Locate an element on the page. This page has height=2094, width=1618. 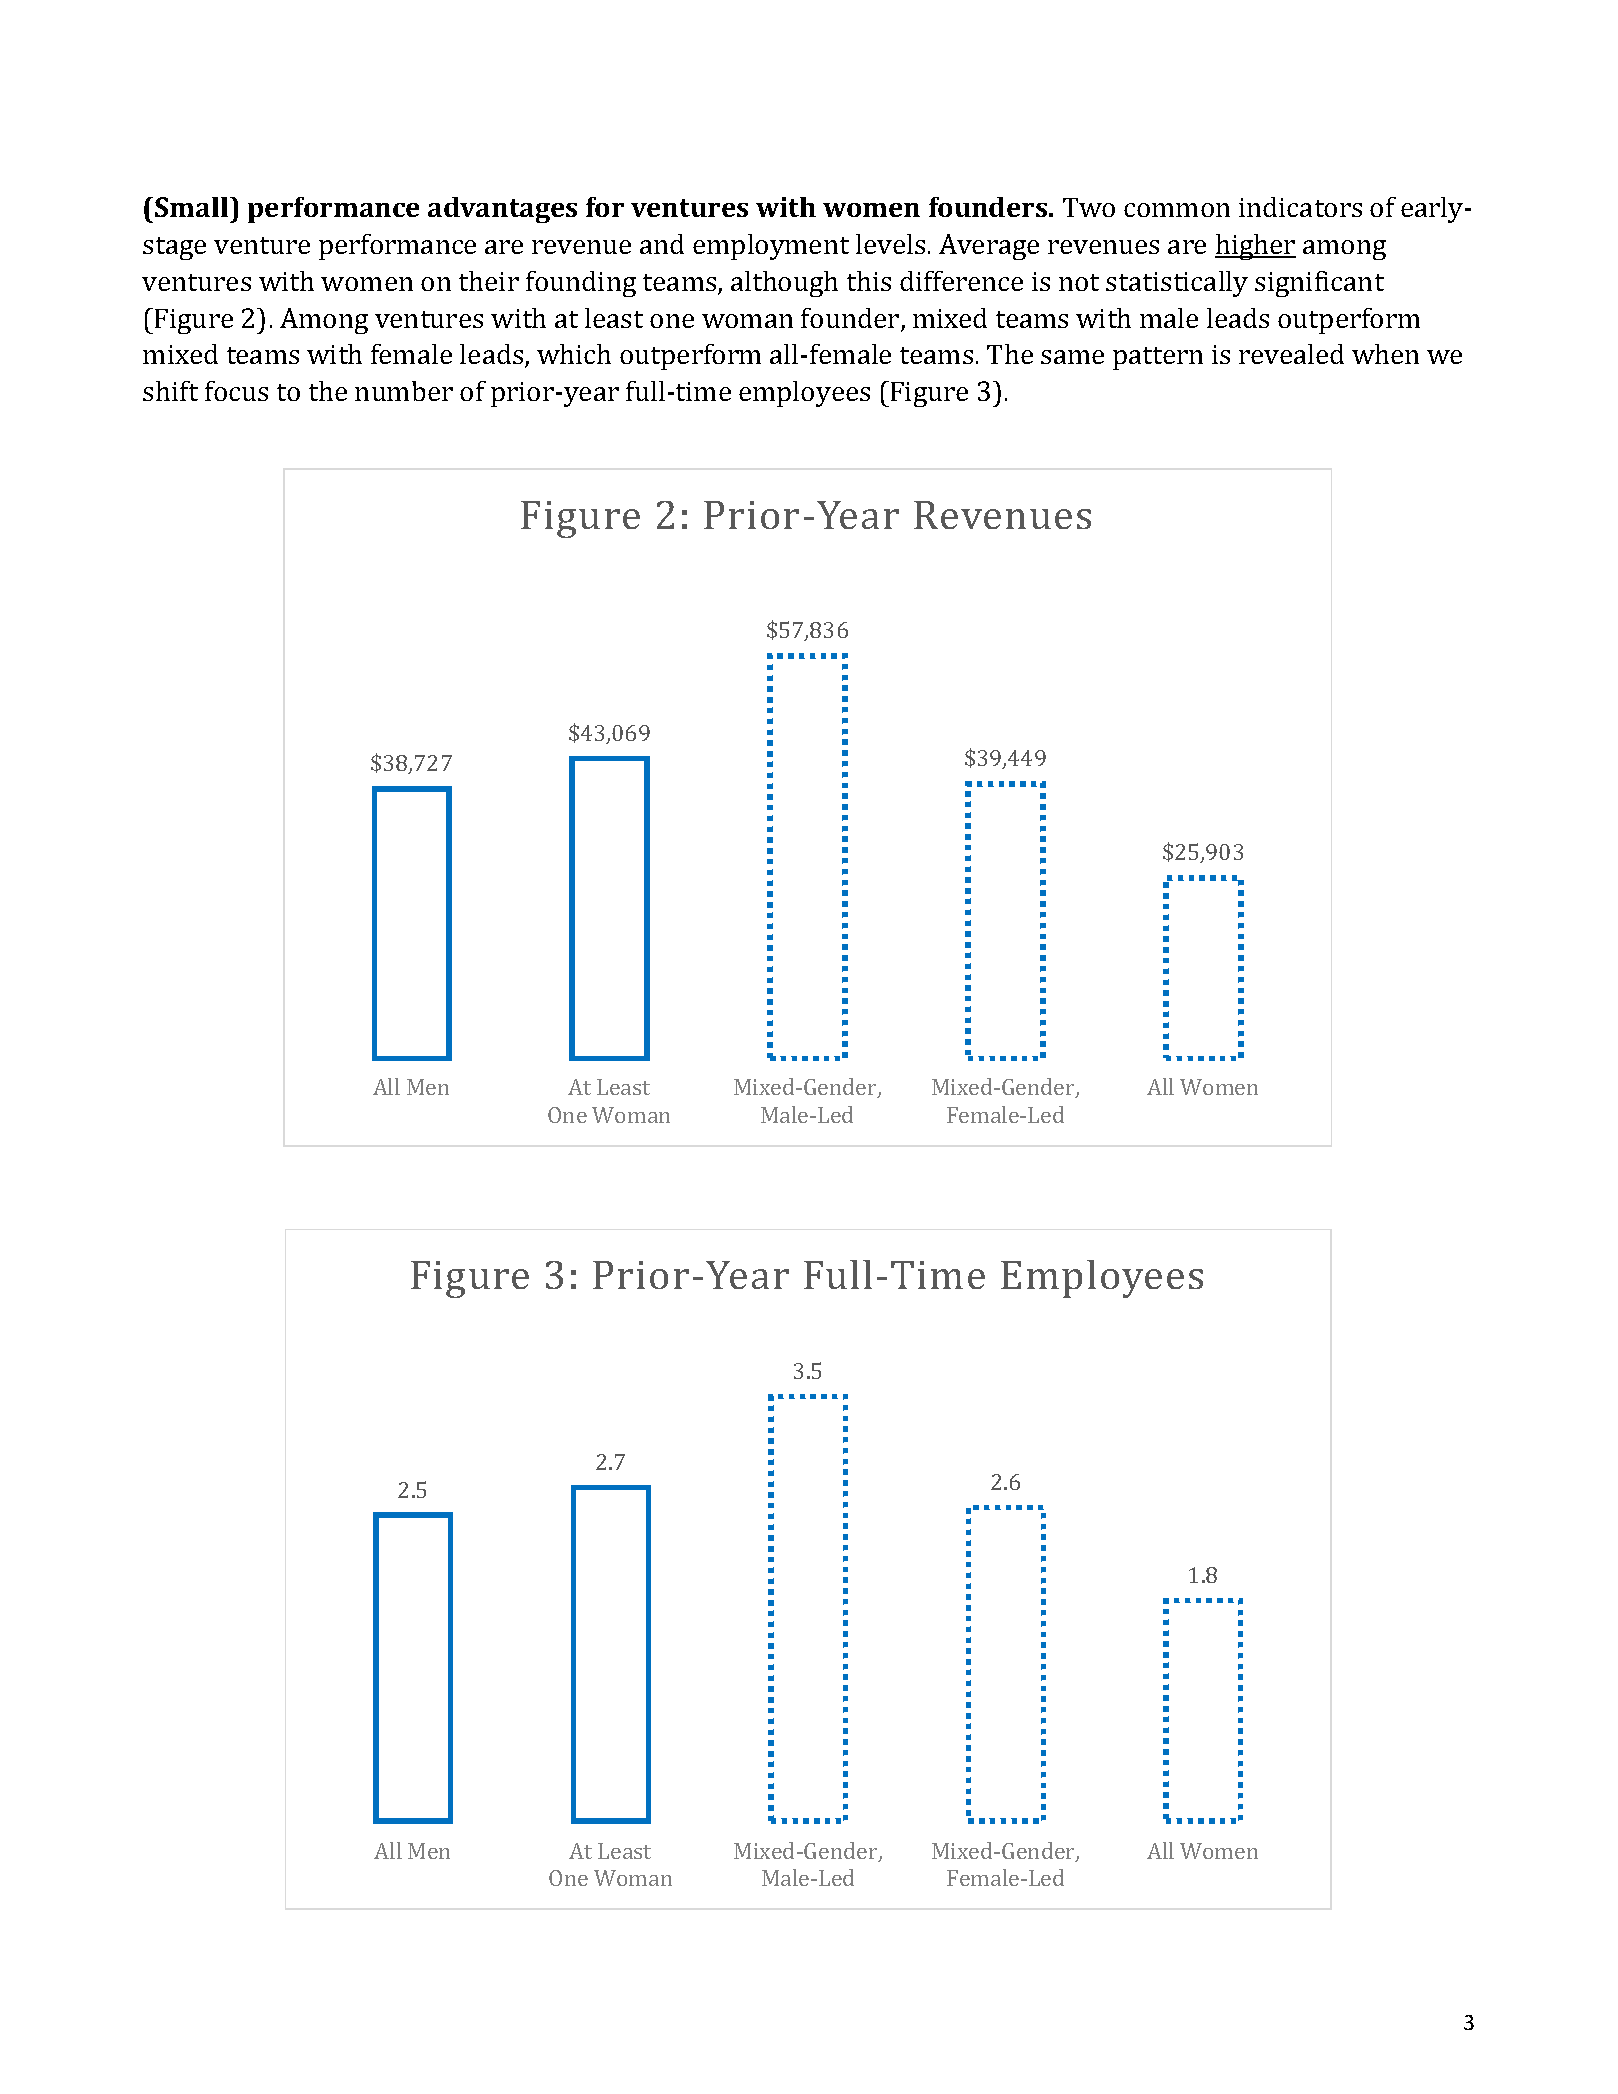
employment is located at coordinates (771, 247).
